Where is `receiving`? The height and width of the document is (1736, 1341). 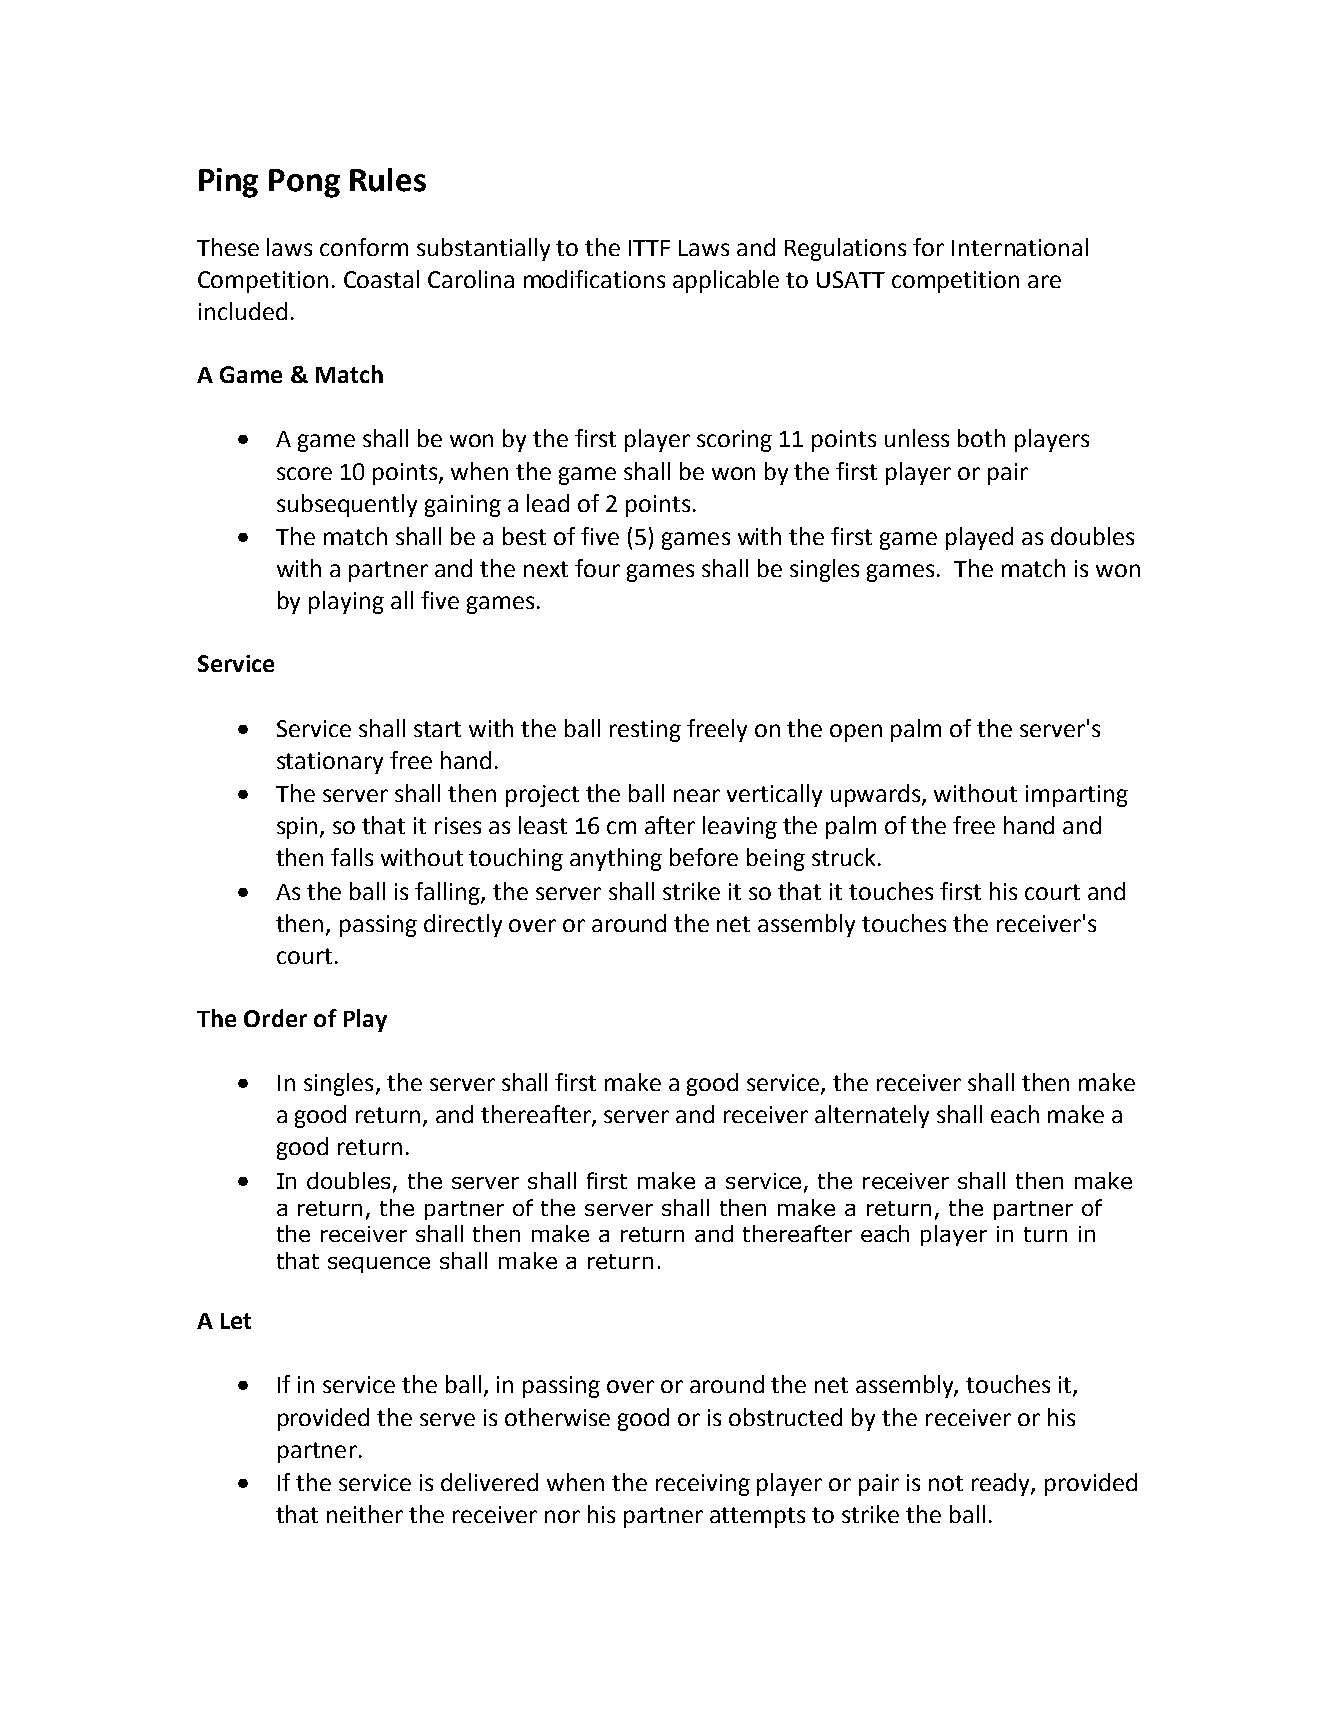
receiving is located at coordinates (703, 1485).
